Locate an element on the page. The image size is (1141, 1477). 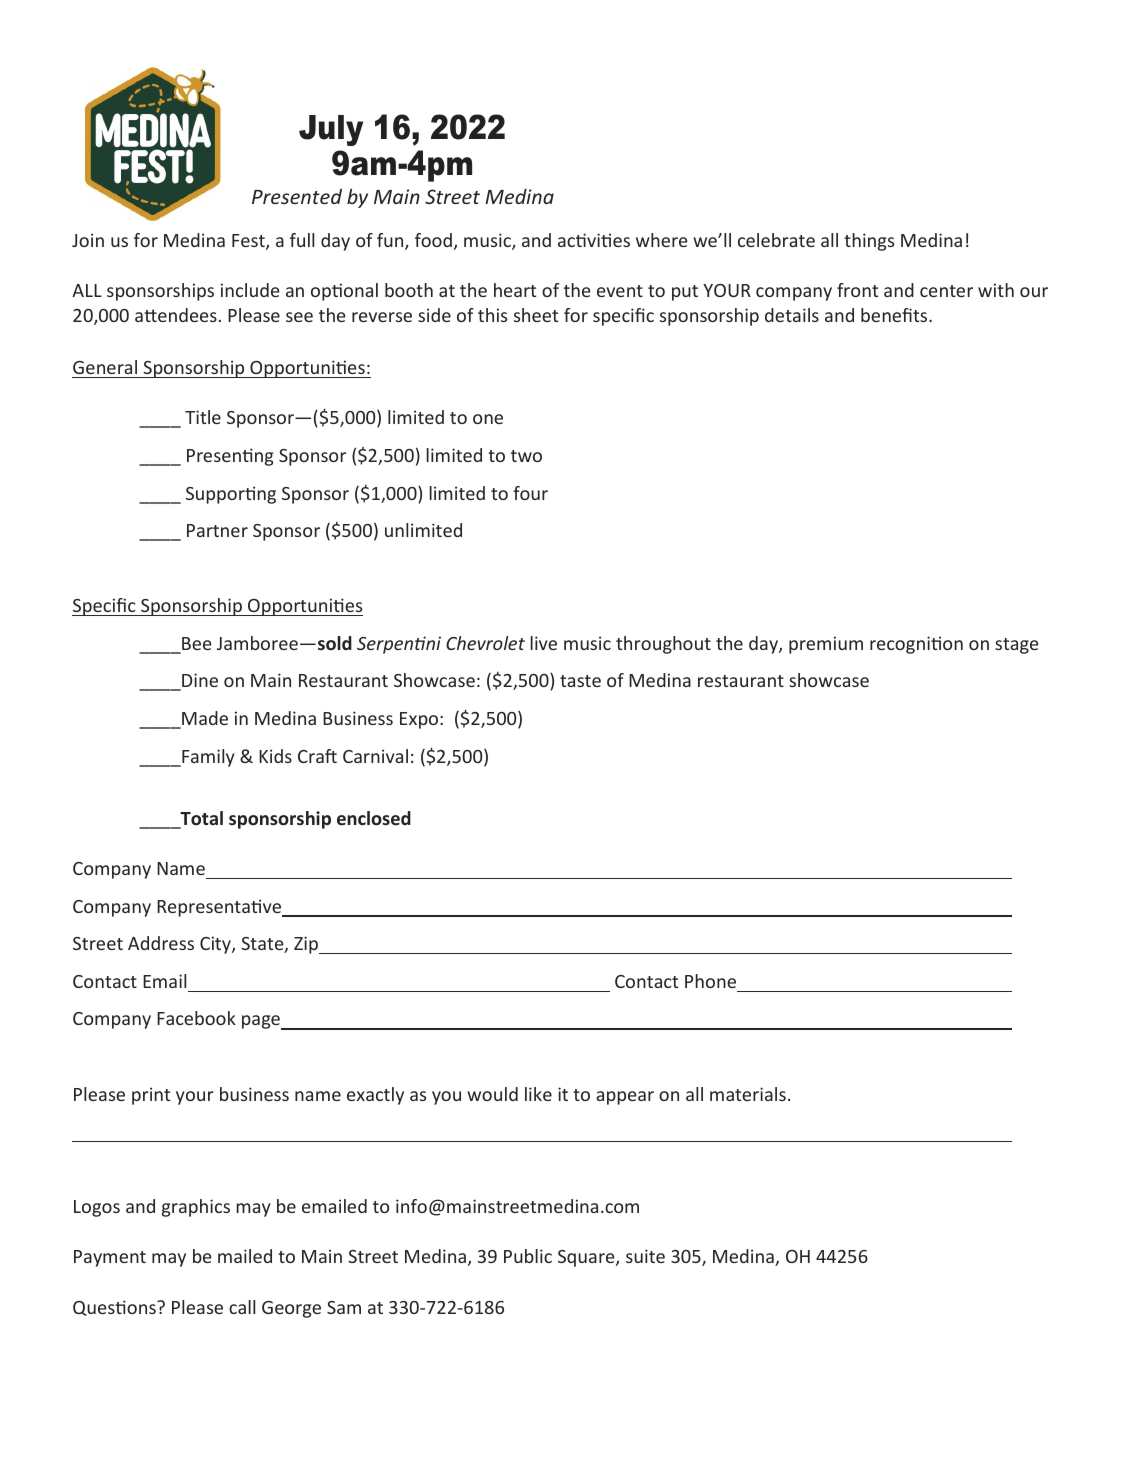
recognition is located at coordinates (916, 645).
